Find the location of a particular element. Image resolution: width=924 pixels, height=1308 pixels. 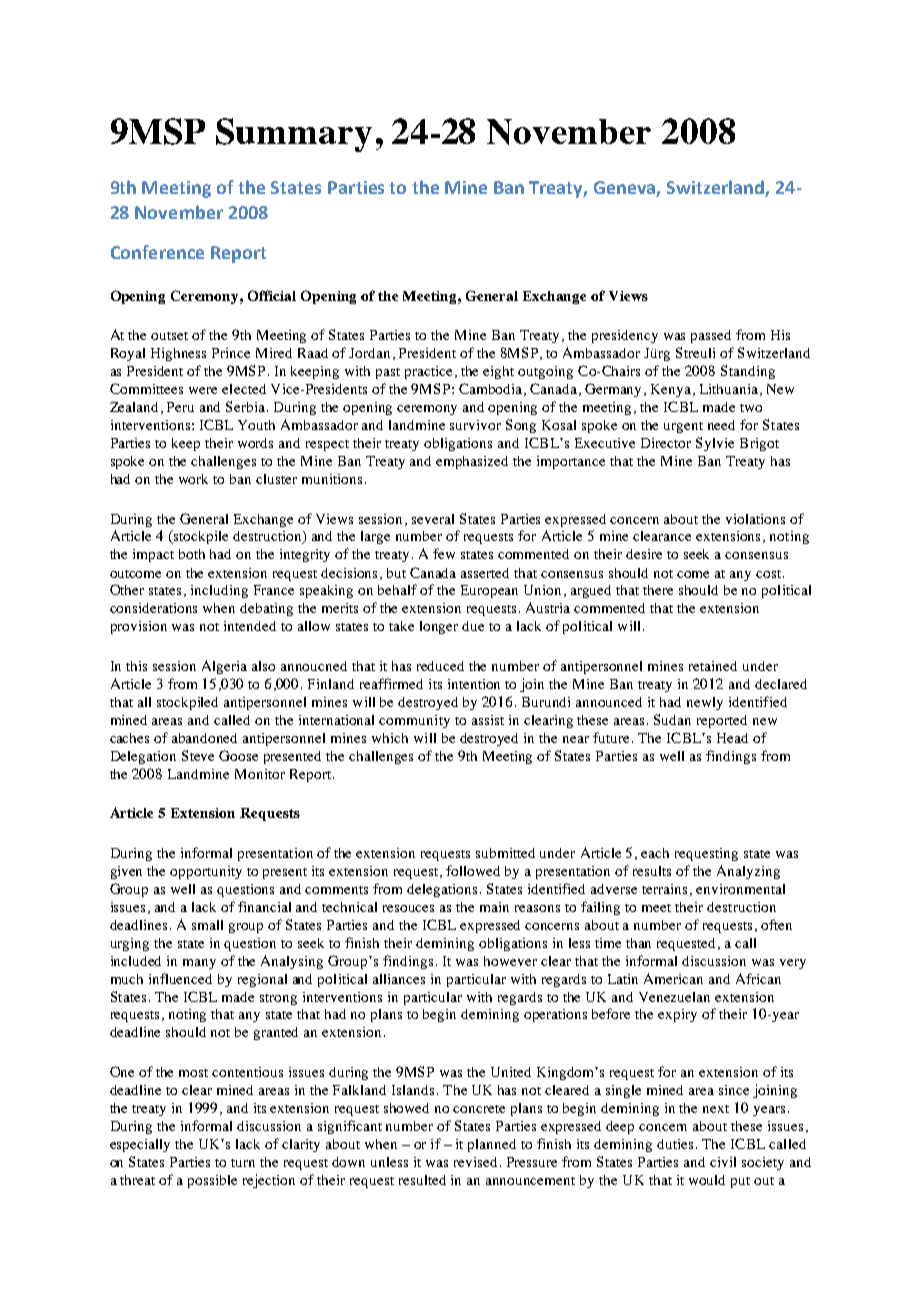

opportunity is located at coordinates (206, 872).
